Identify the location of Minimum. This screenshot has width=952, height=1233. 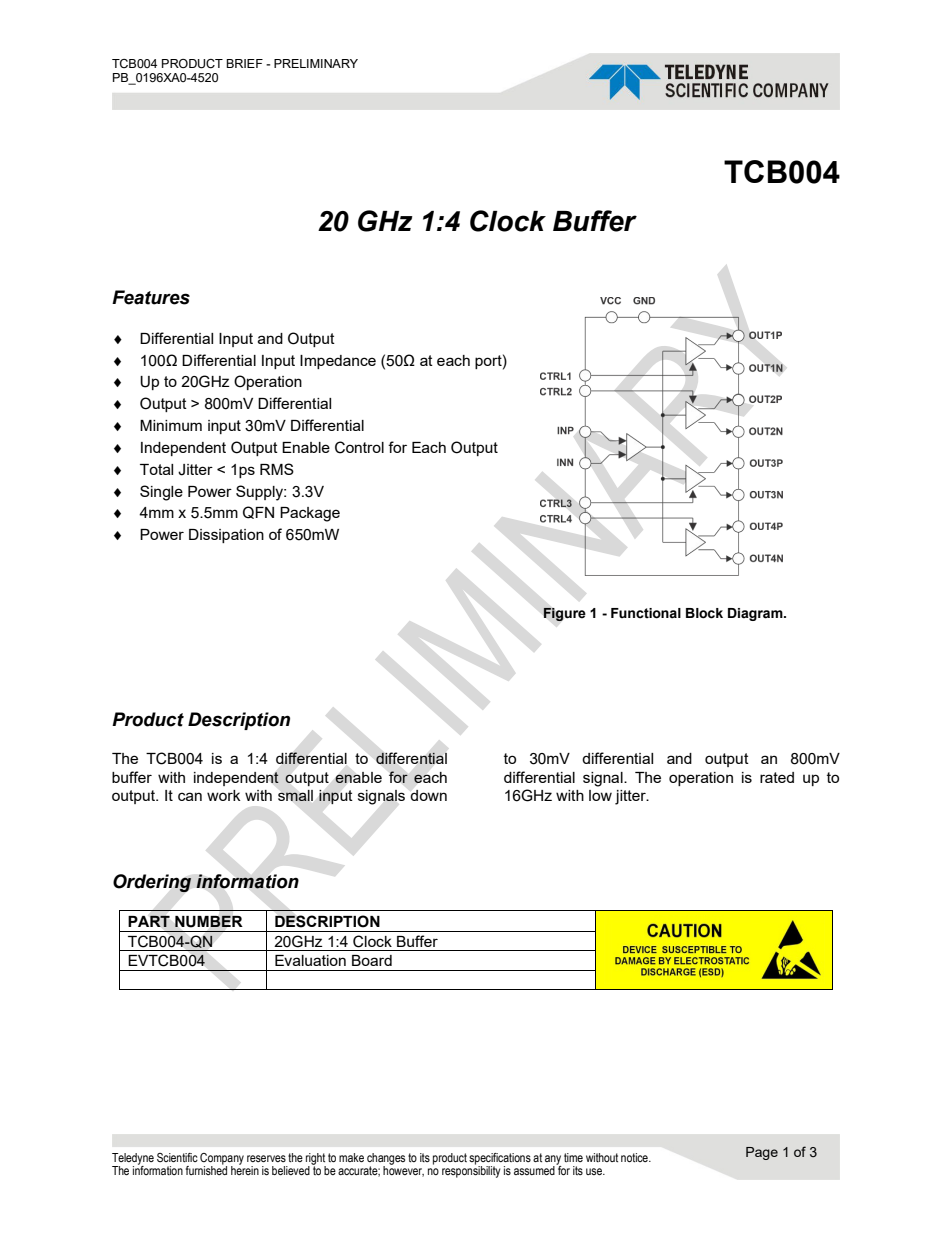
(171, 425).
